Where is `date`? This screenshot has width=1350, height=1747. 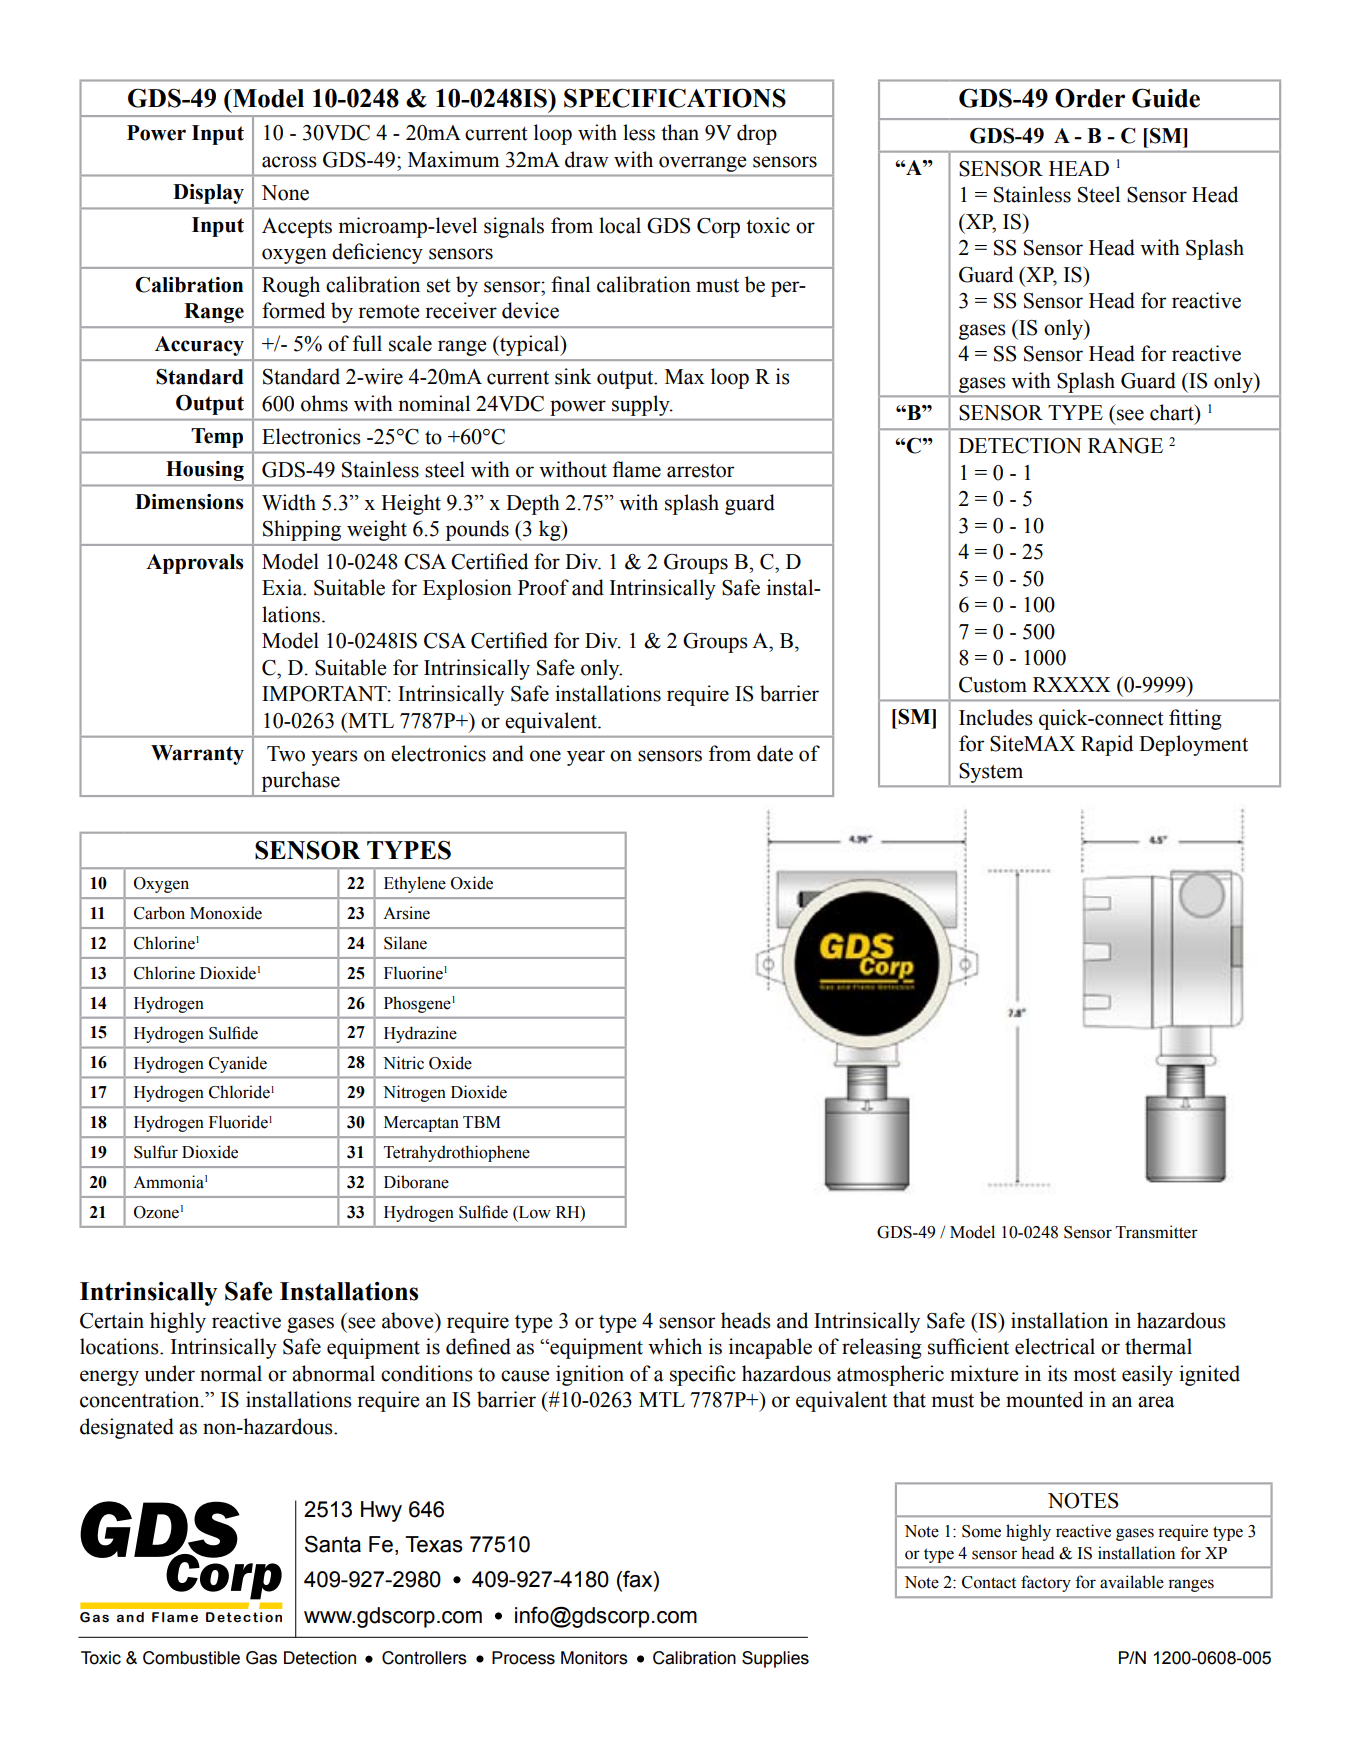 date is located at coordinates (775, 753).
